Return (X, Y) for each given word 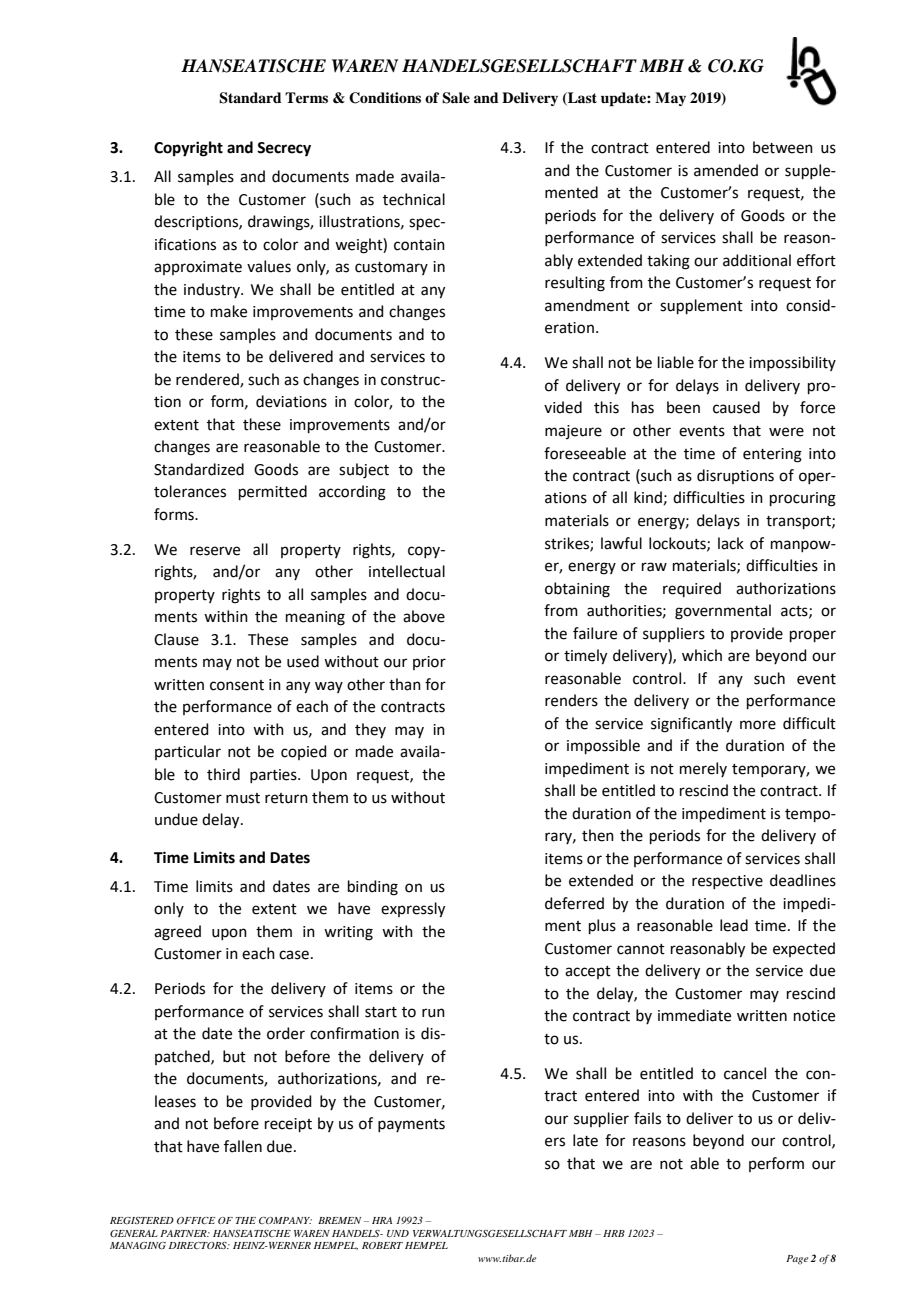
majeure (573, 432)
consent (237, 685)
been (683, 407)
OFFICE (196, 1220)
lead (734, 925)
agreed (177, 933)
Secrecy (284, 149)
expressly (413, 910)
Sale (456, 98)
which (702, 655)
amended (726, 170)
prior (429, 663)
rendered (208, 380)
